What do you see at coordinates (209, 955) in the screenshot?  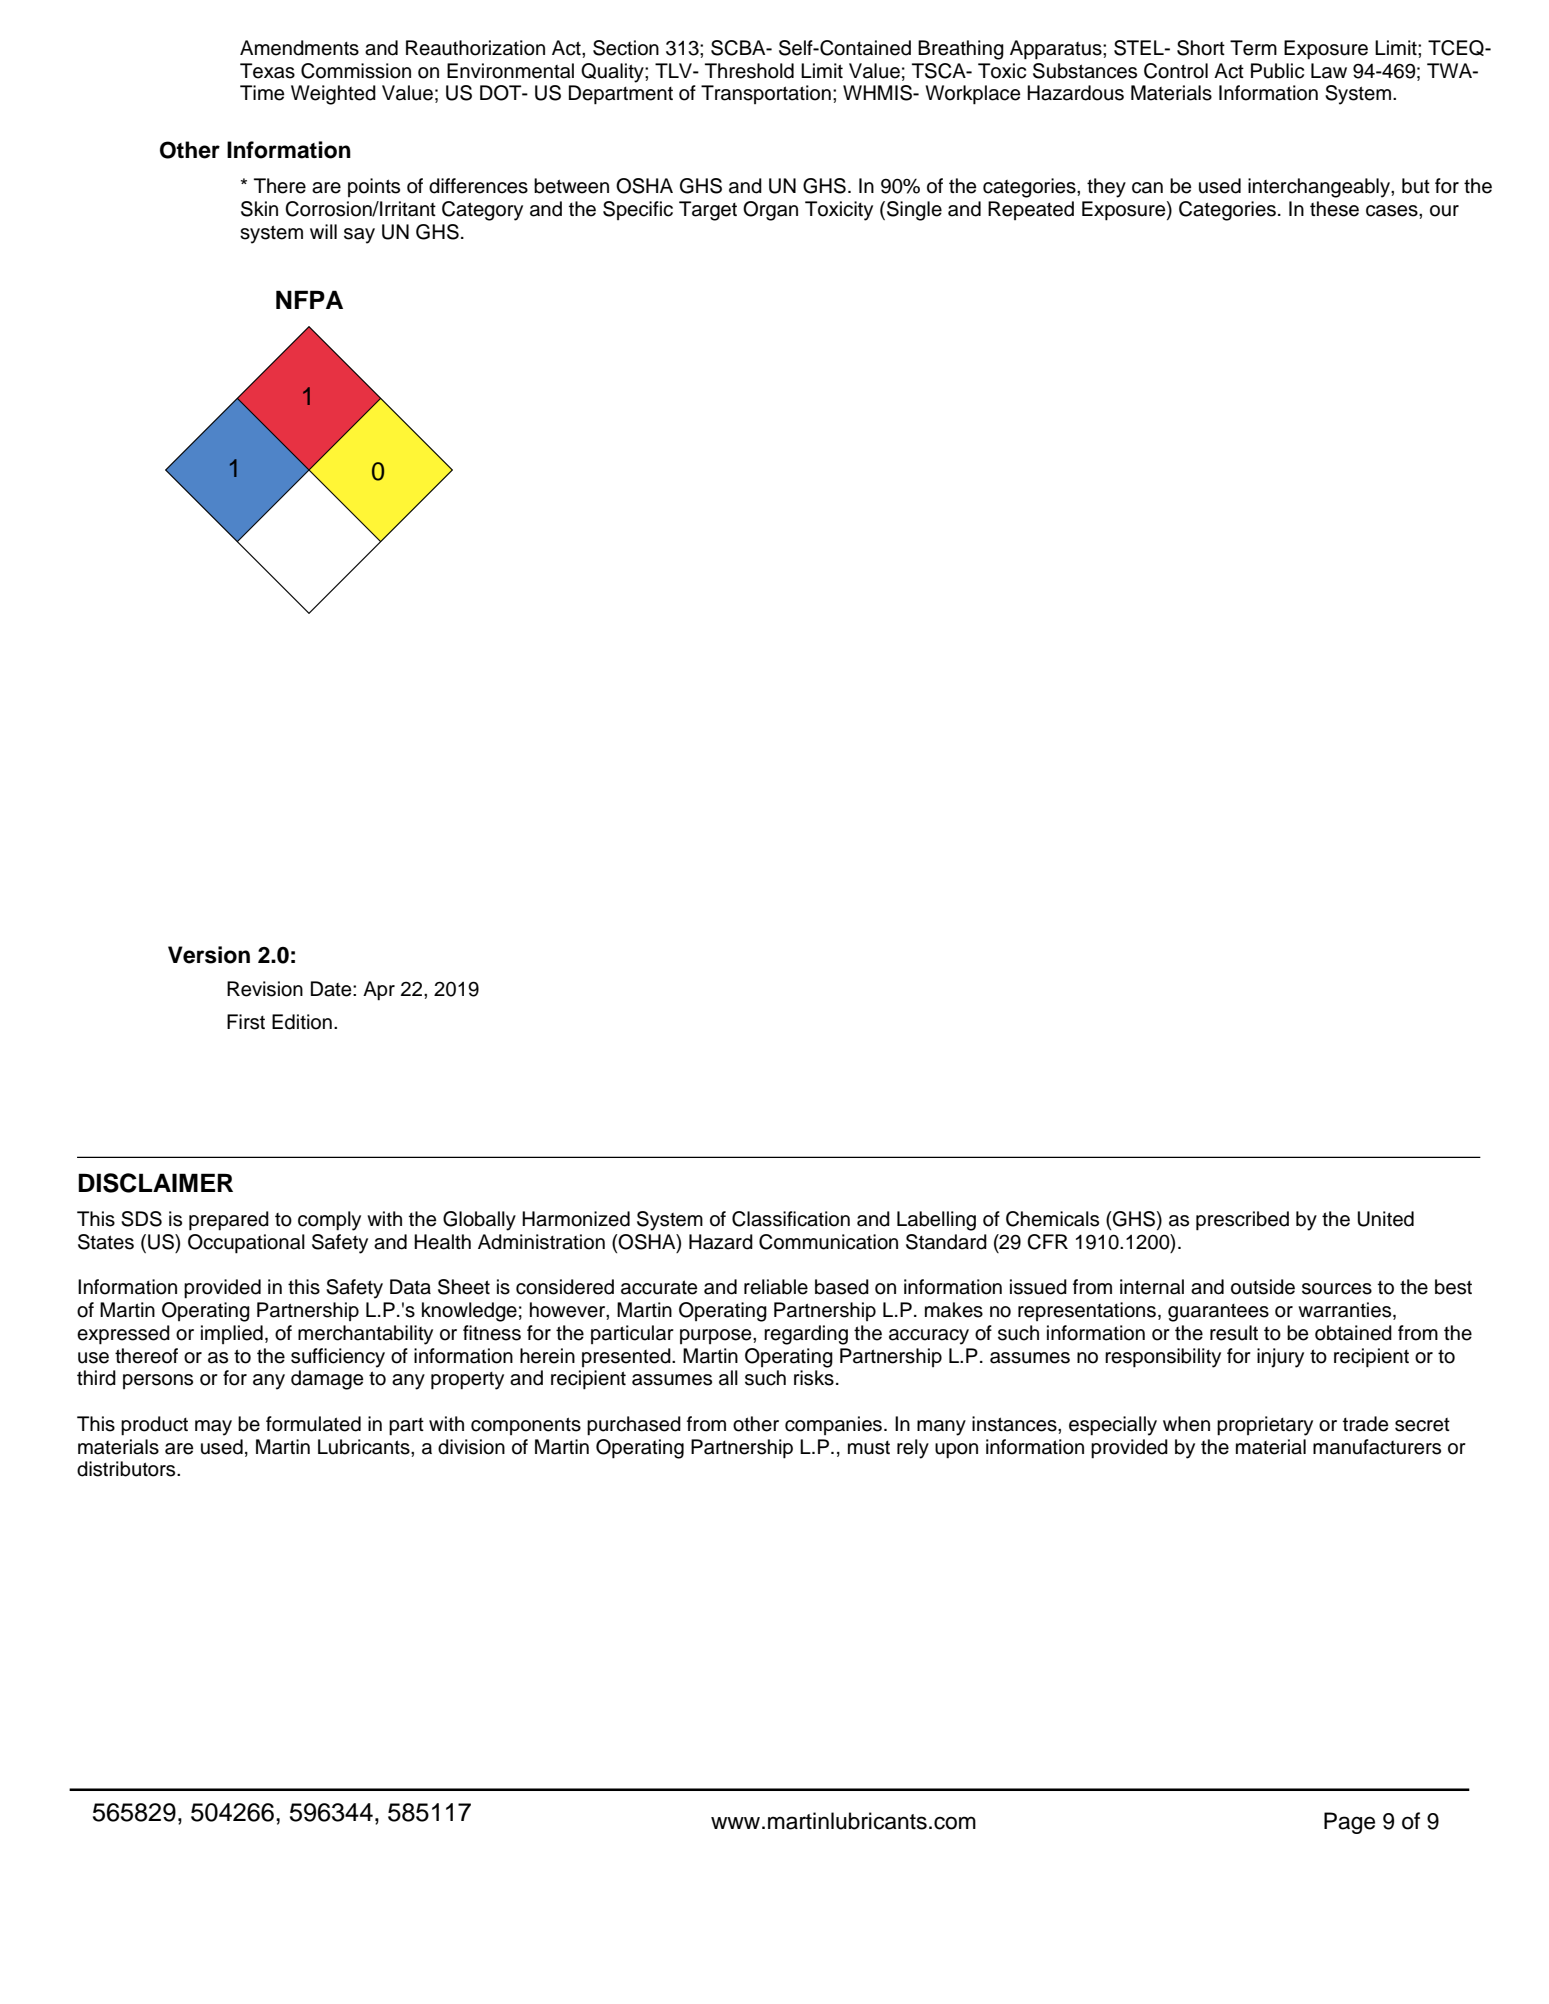 I see `Version` at bounding box center [209, 955].
